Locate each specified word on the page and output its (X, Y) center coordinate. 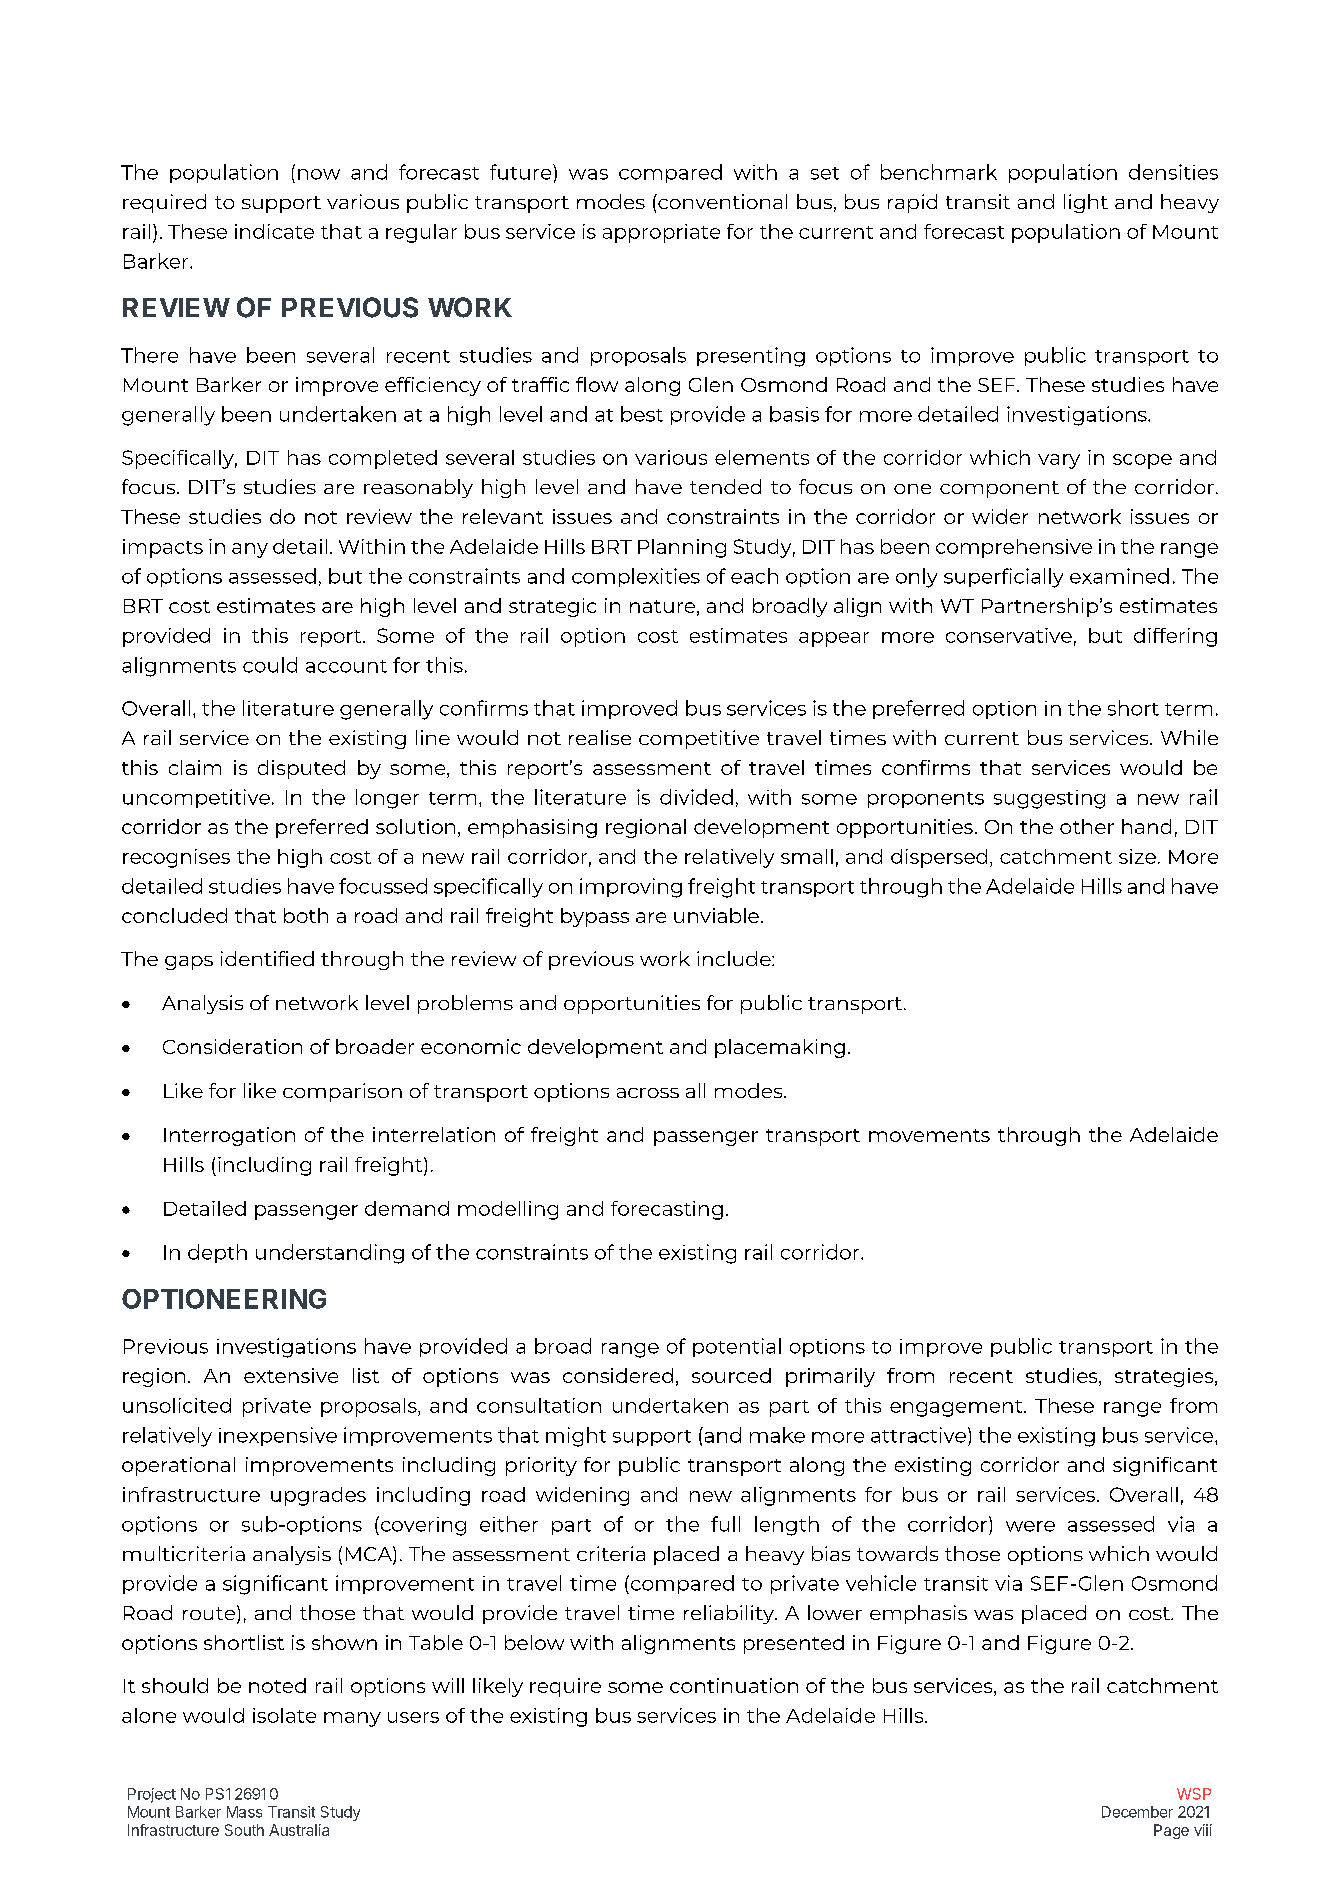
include (735, 958)
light (1086, 203)
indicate (274, 231)
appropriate (661, 233)
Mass (244, 1812)
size (1137, 856)
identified (267, 958)
